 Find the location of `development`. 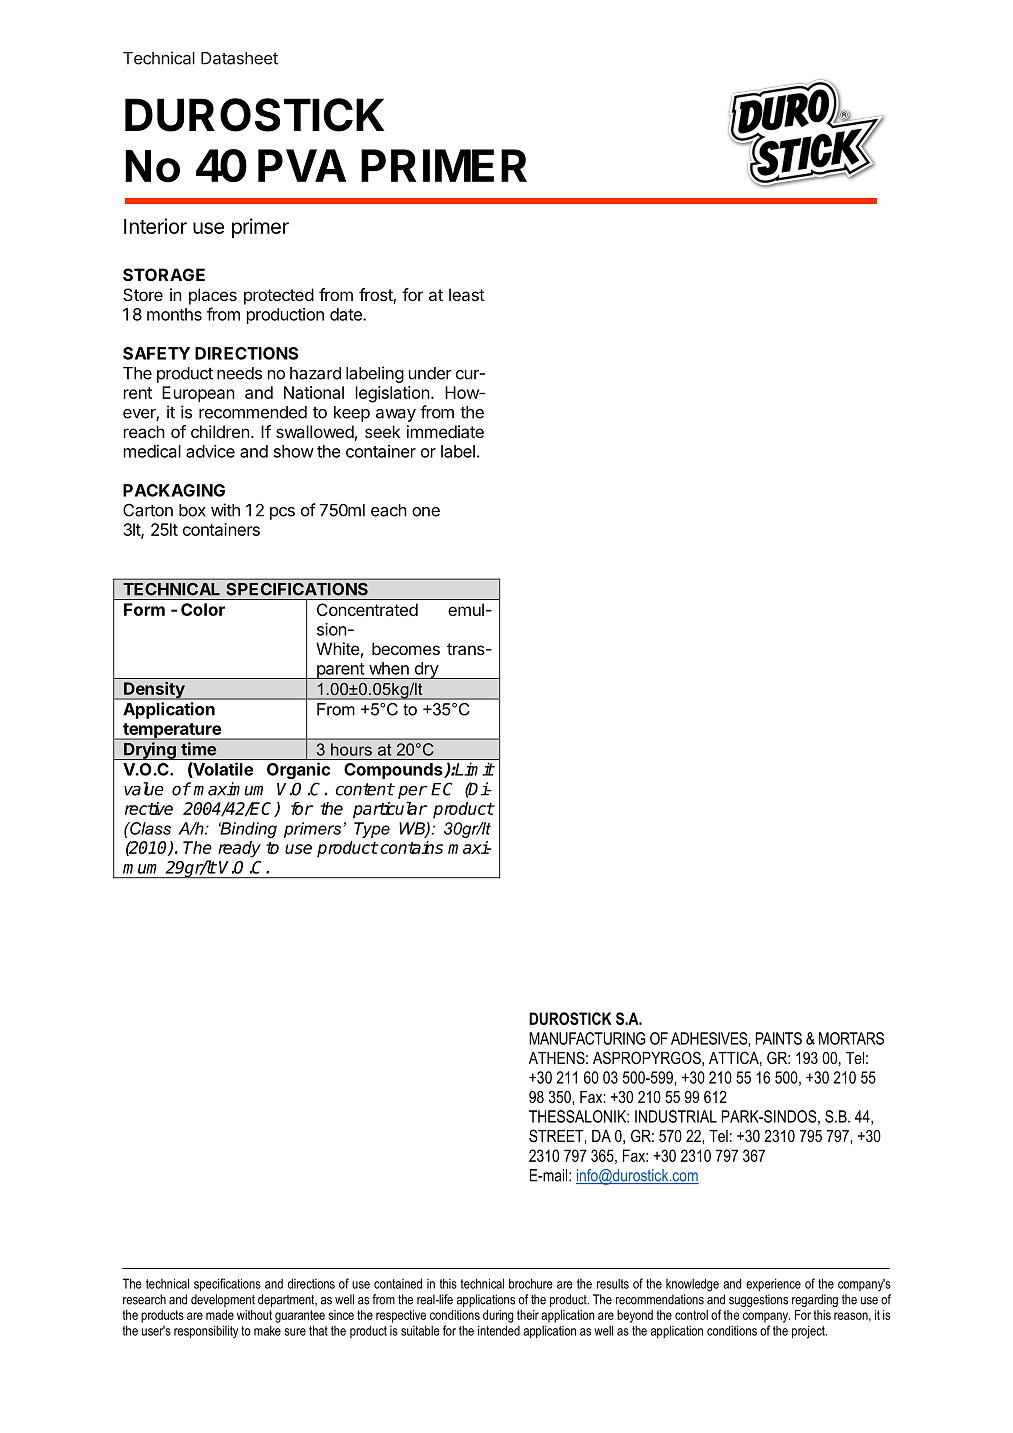

development is located at coordinates (223, 1300).
